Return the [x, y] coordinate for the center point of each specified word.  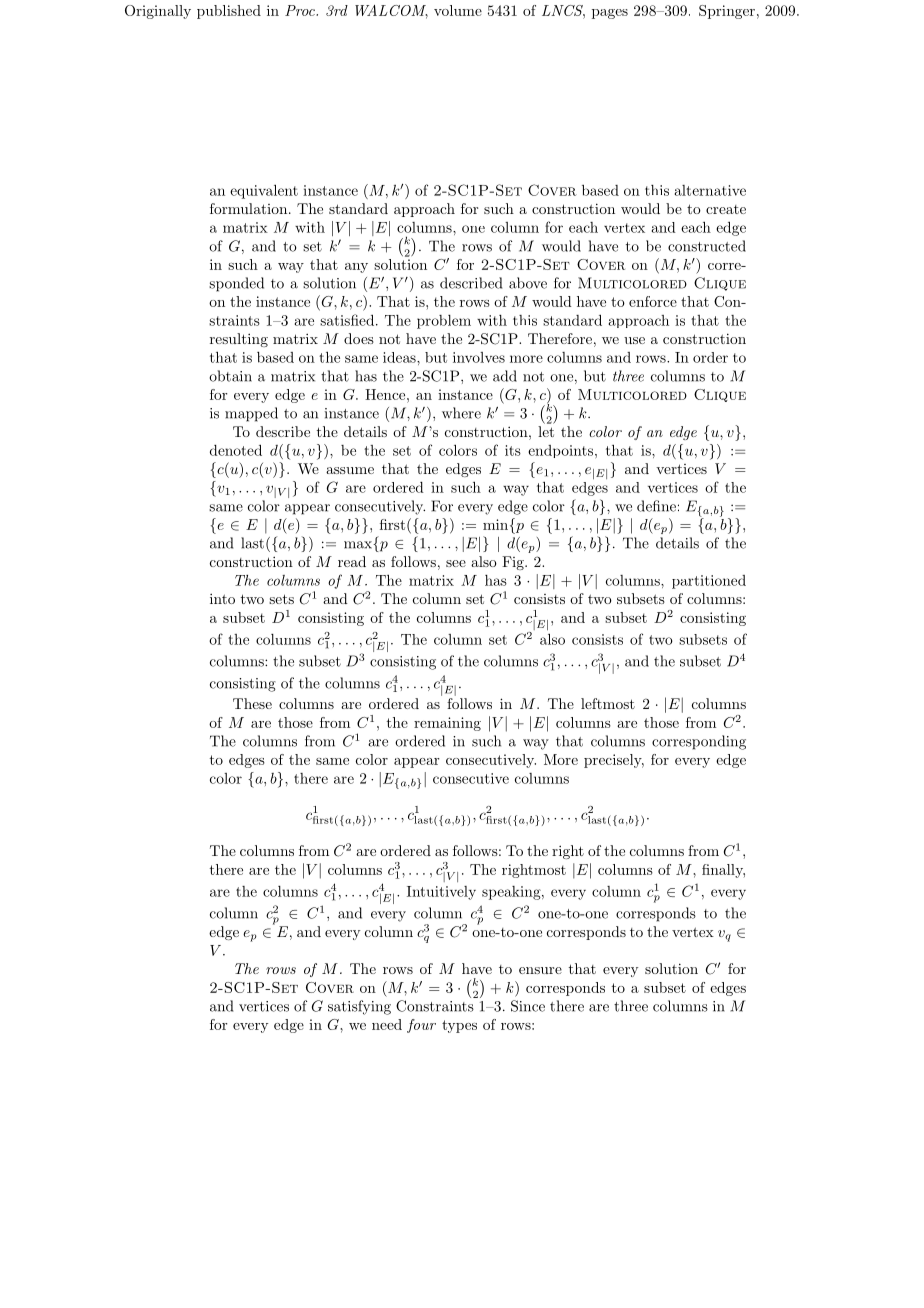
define [656, 506]
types [459, 1026]
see [456, 563]
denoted [236, 450]
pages [610, 14]
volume [458, 10]
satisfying [359, 1007]
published [229, 12]
